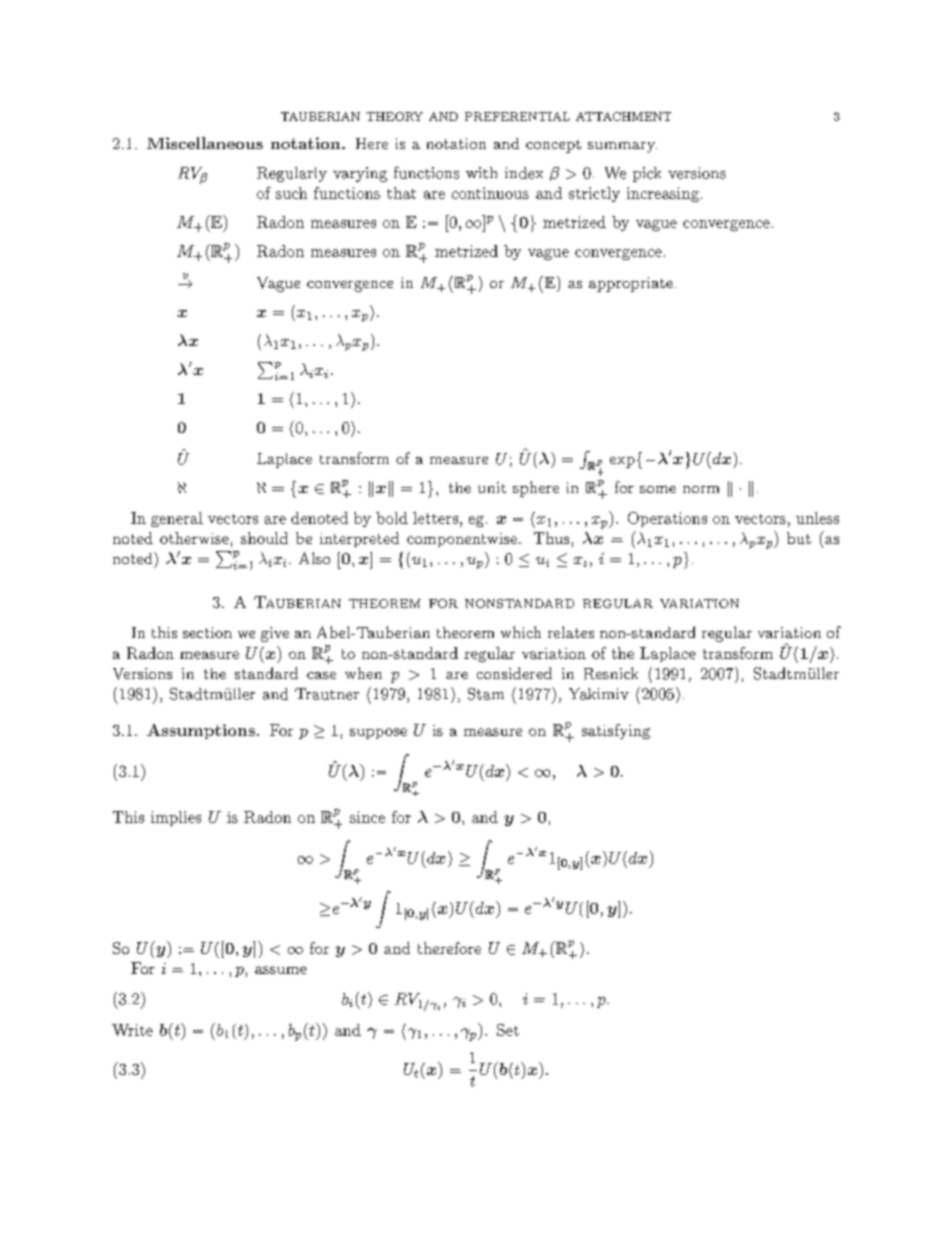 Image resolution: width=952 pixels, height=1233 pixels. Describe the element at coordinates (194, 538) in the document. I see `otherwise` at that location.
